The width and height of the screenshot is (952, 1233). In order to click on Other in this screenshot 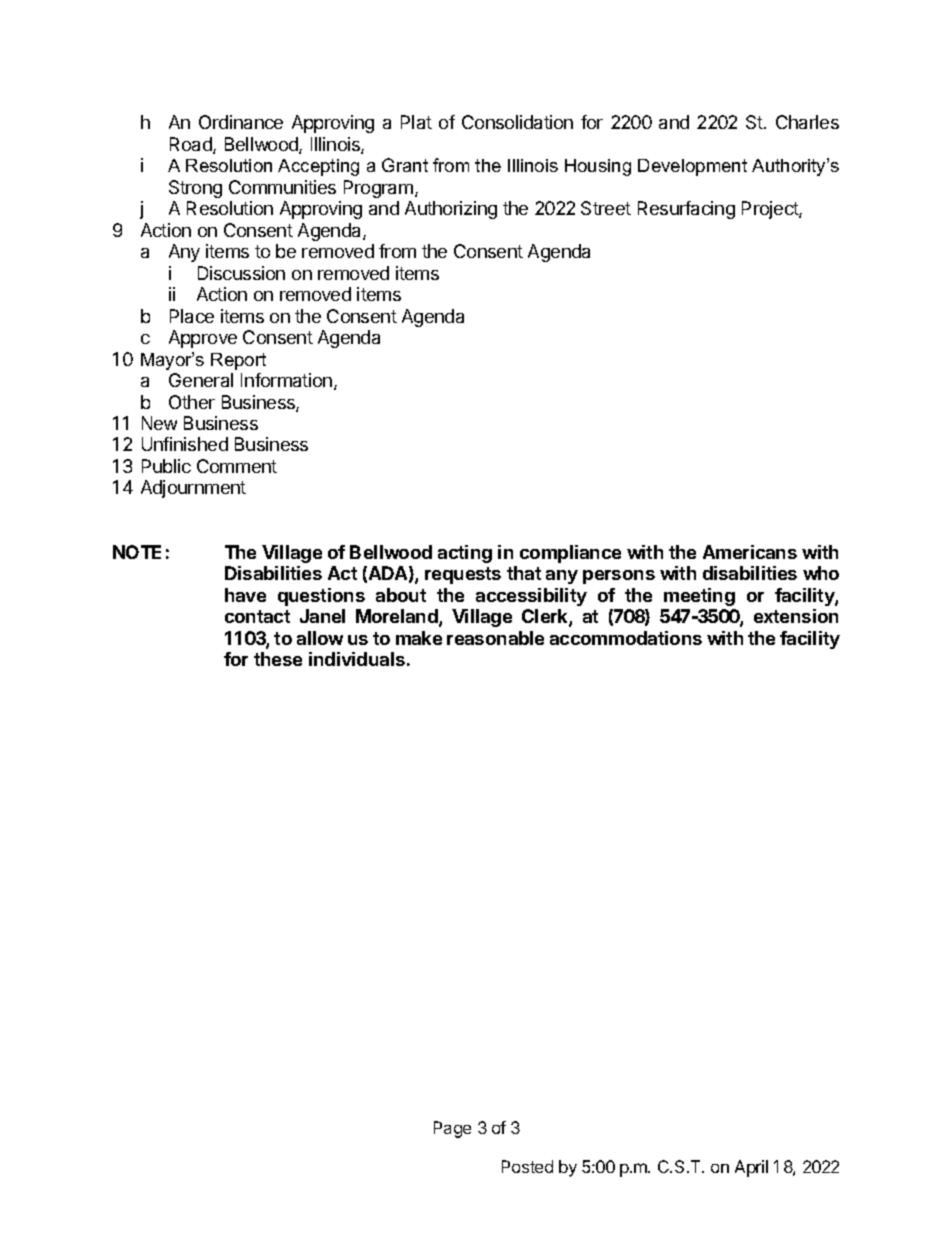, I will do `click(192, 402)`.
